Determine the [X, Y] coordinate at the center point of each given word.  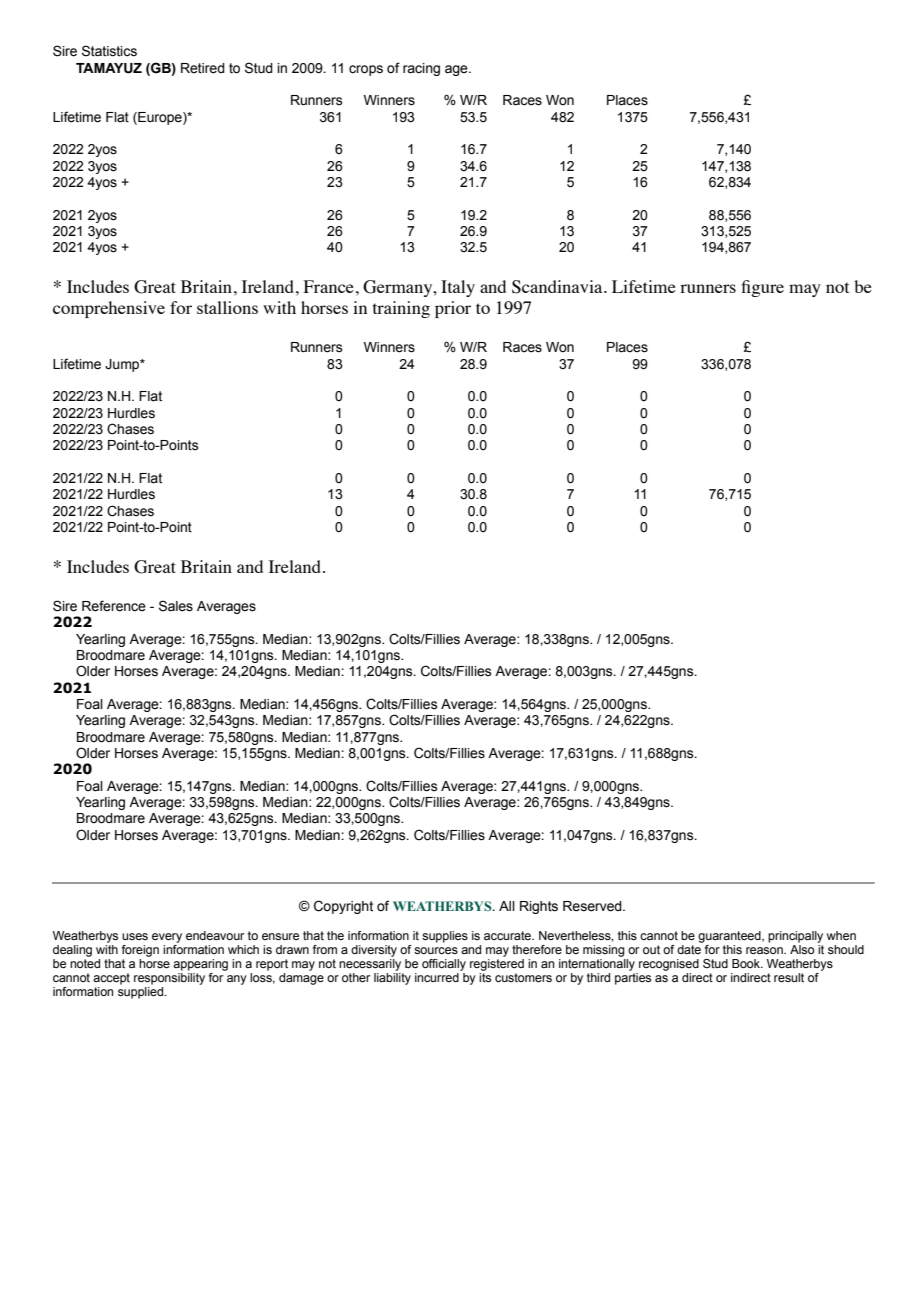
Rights [539, 907]
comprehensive [109, 309]
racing [421, 69]
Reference [114, 606]
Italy [458, 288]
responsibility [169, 977]
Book [747, 963]
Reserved [593, 906]
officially [444, 965]
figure [762, 288]
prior [453, 309]
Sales [176, 606]
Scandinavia [558, 287]
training [401, 309]
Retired [203, 68]
